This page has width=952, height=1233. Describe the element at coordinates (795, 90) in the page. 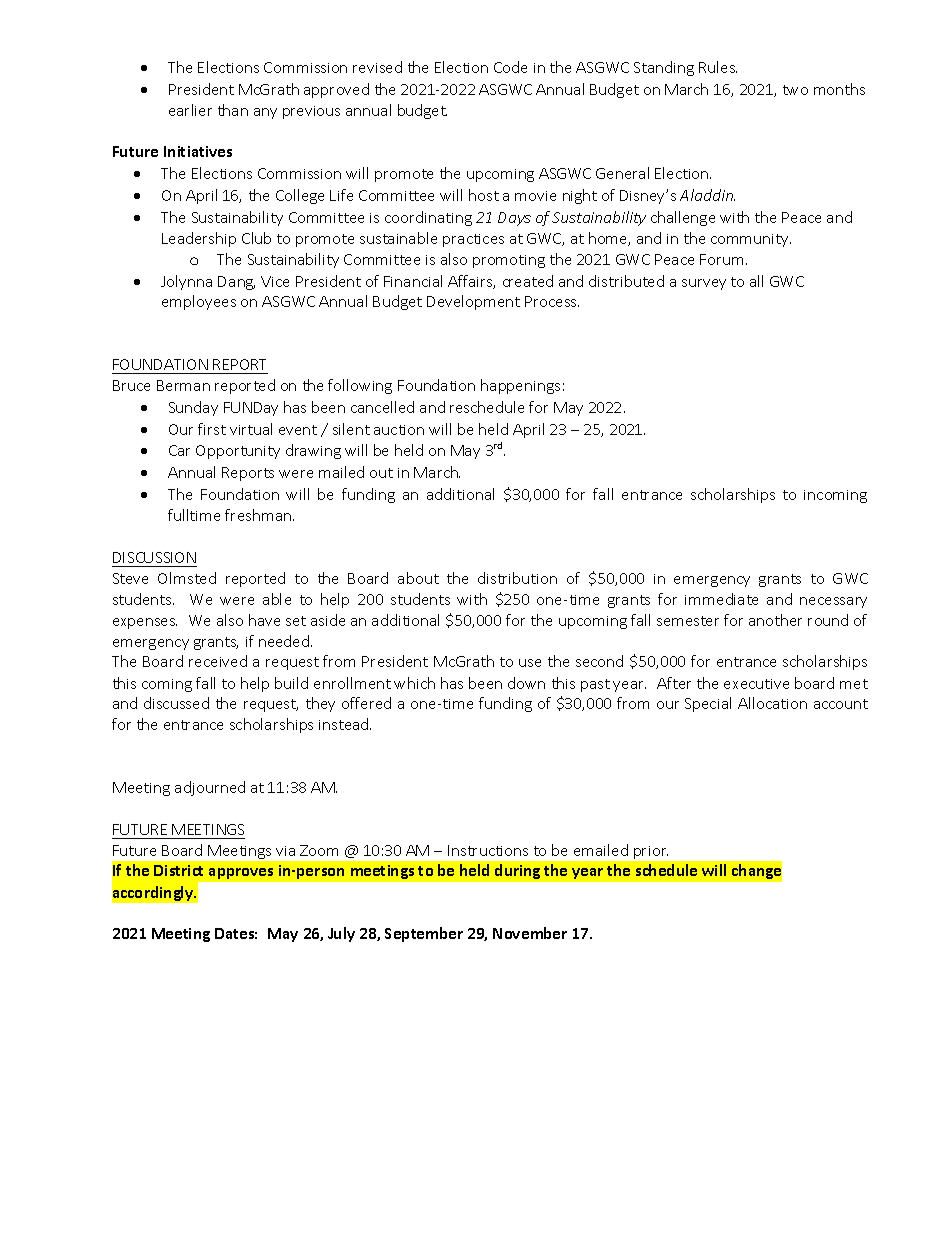

I see `two` at that location.
